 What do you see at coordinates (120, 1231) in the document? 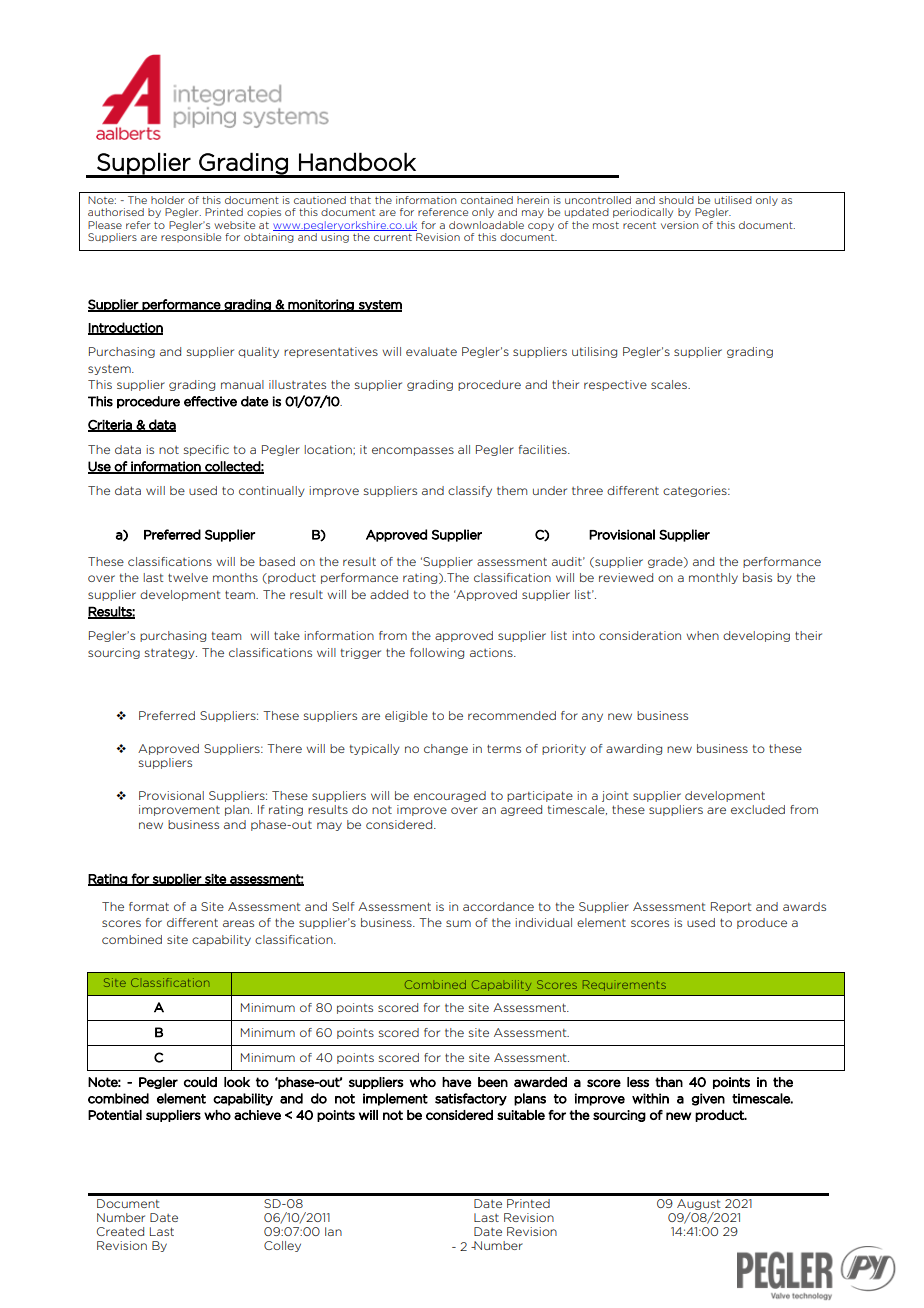
I see `Created` at bounding box center [120, 1231].
